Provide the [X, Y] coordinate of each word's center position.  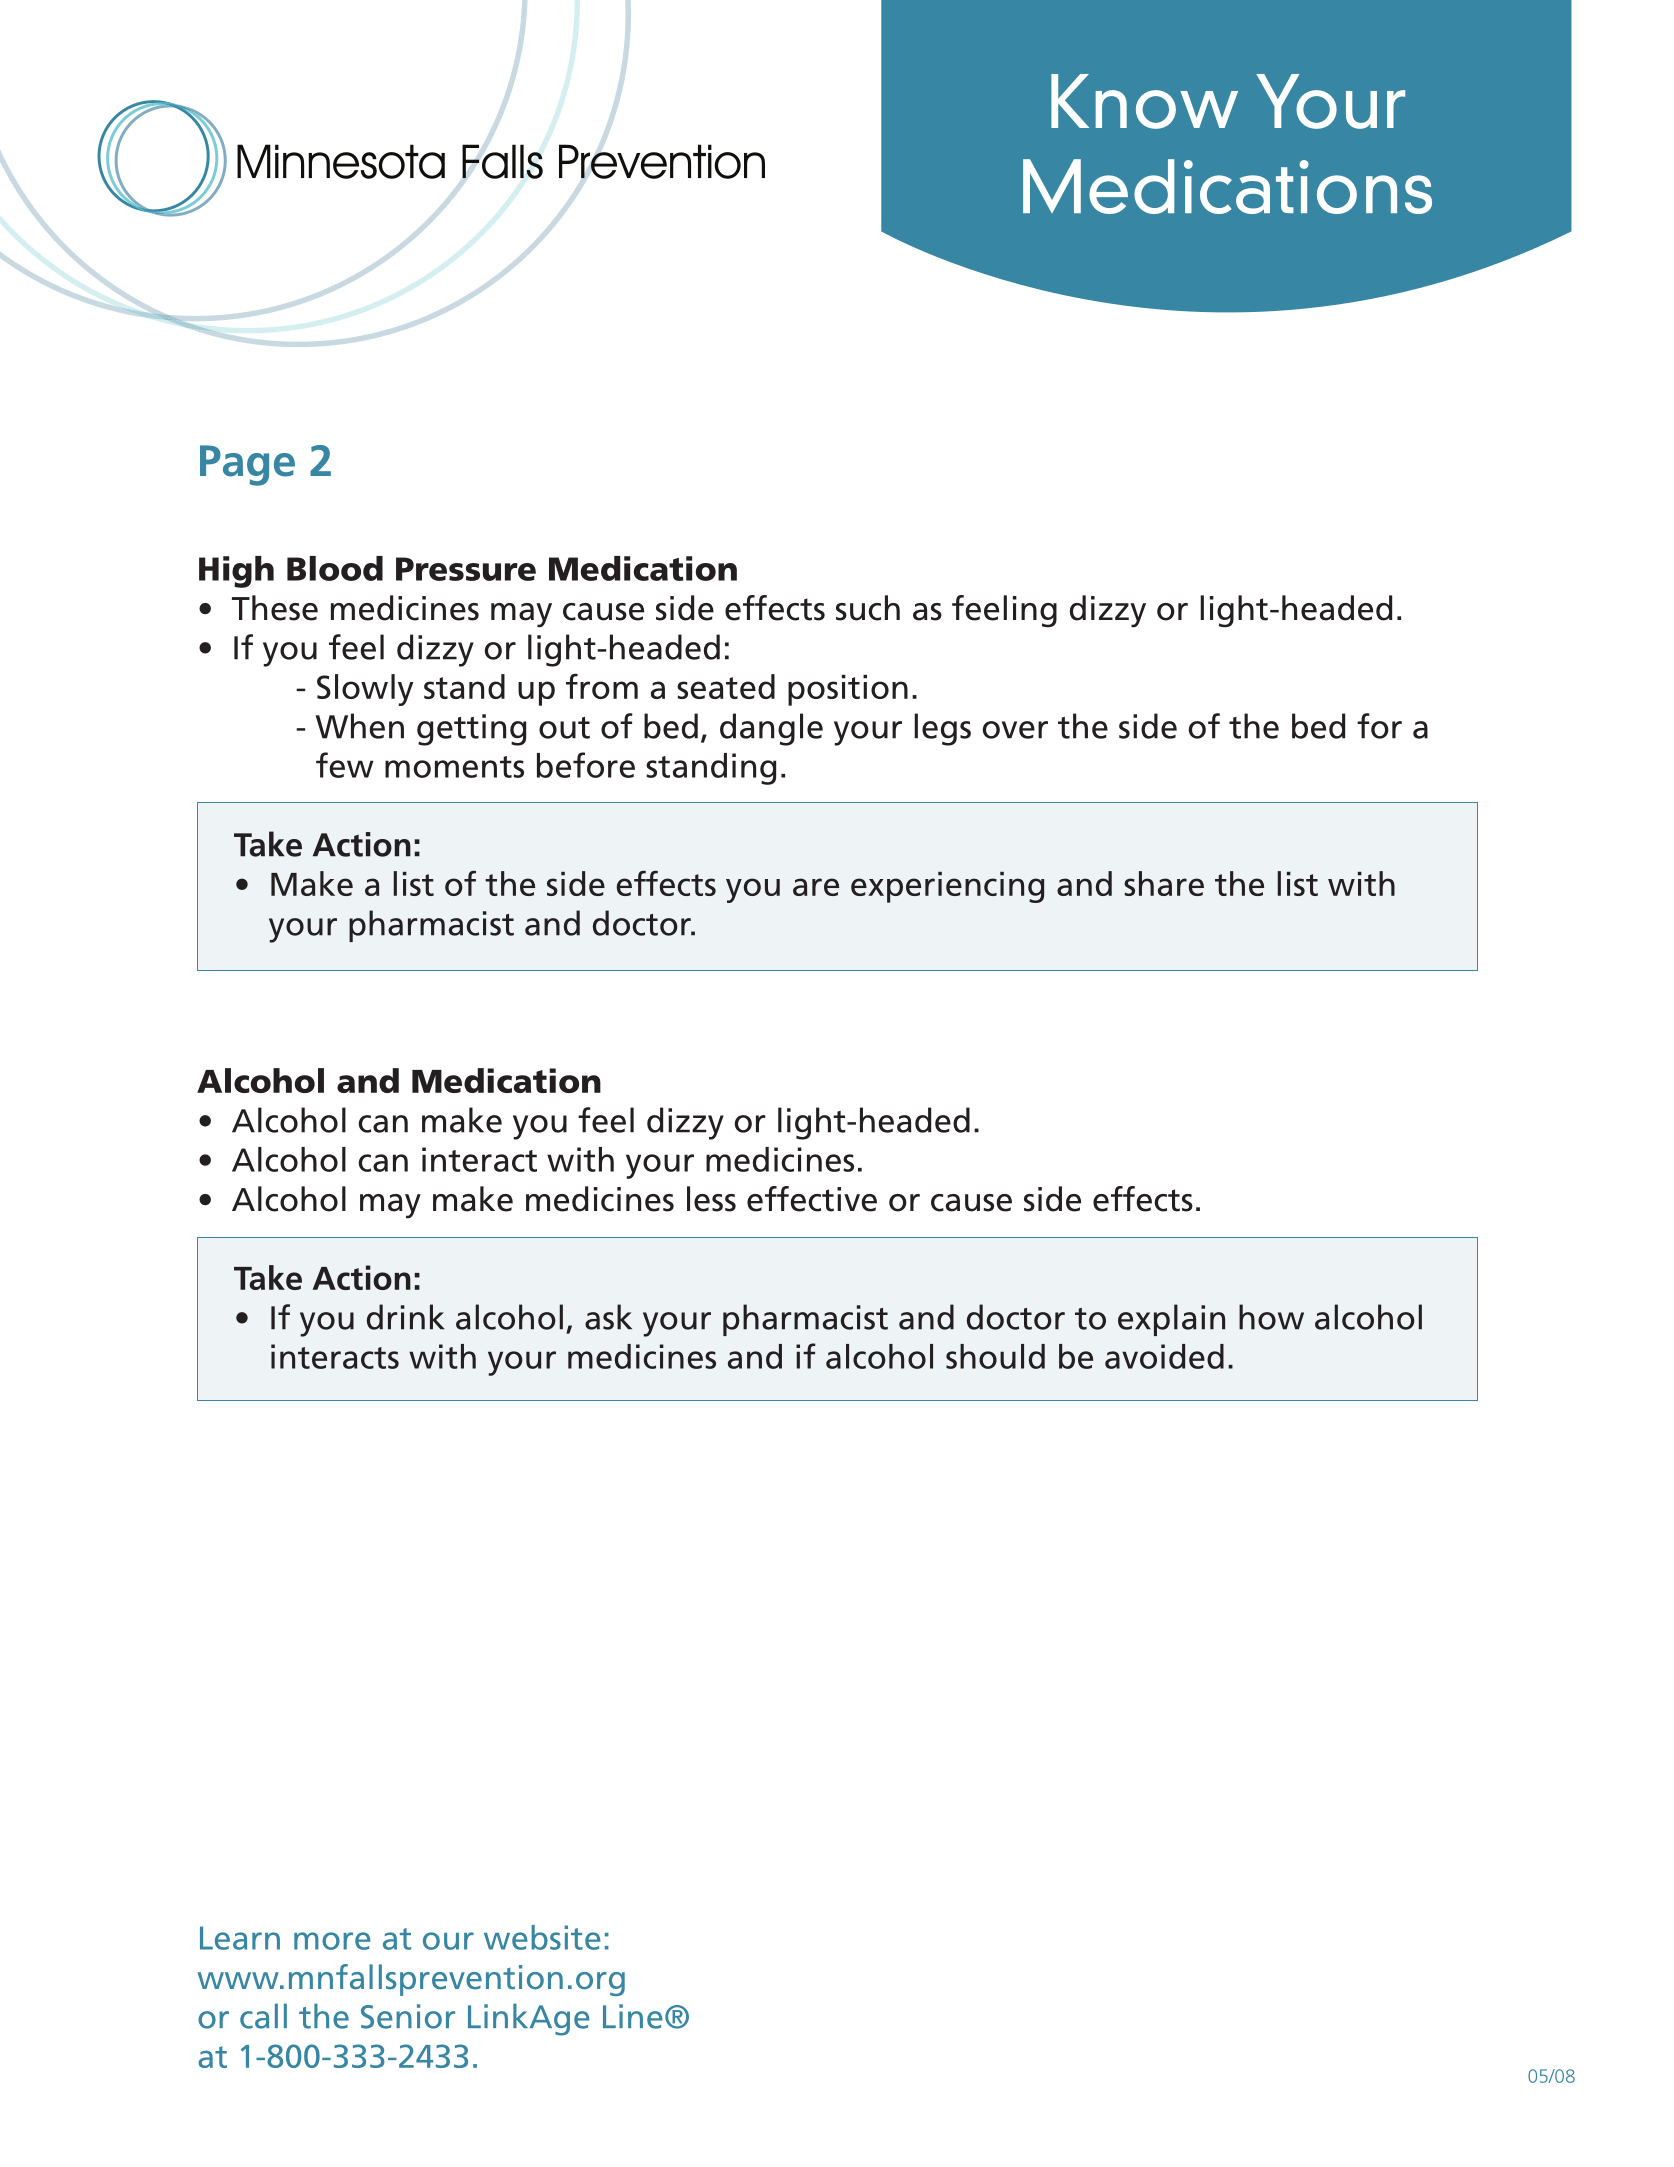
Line [633, 2016]
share [1164, 883]
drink [405, 1317]
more [332, 1941]
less [711, 1199]
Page [247, 465]
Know [1144, 101]
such [868, 608]
